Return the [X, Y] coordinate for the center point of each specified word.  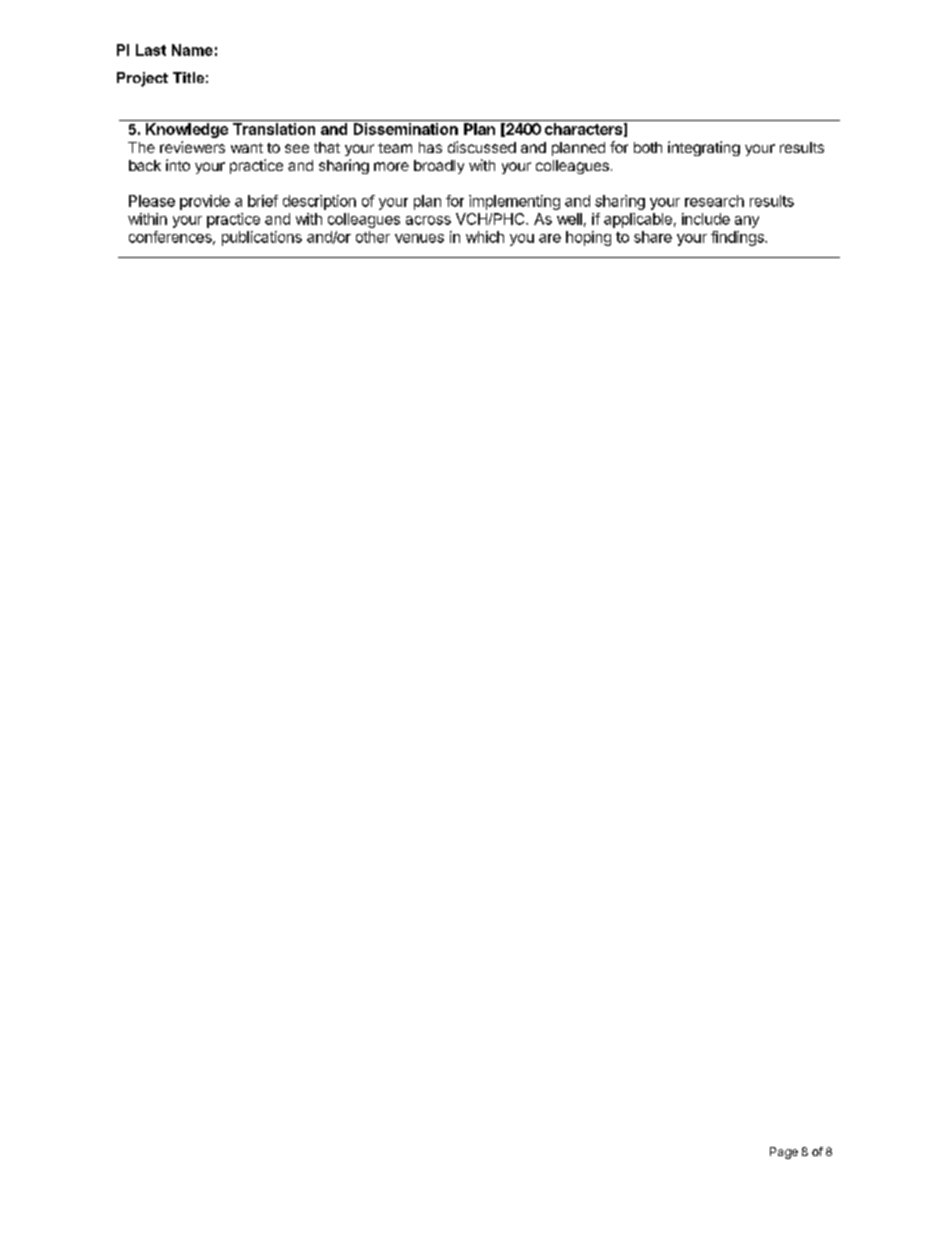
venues [419, 238]
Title [188, 77]
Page [784, 1153]
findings [738, 238]
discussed [482, 147]
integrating [704, 148]
